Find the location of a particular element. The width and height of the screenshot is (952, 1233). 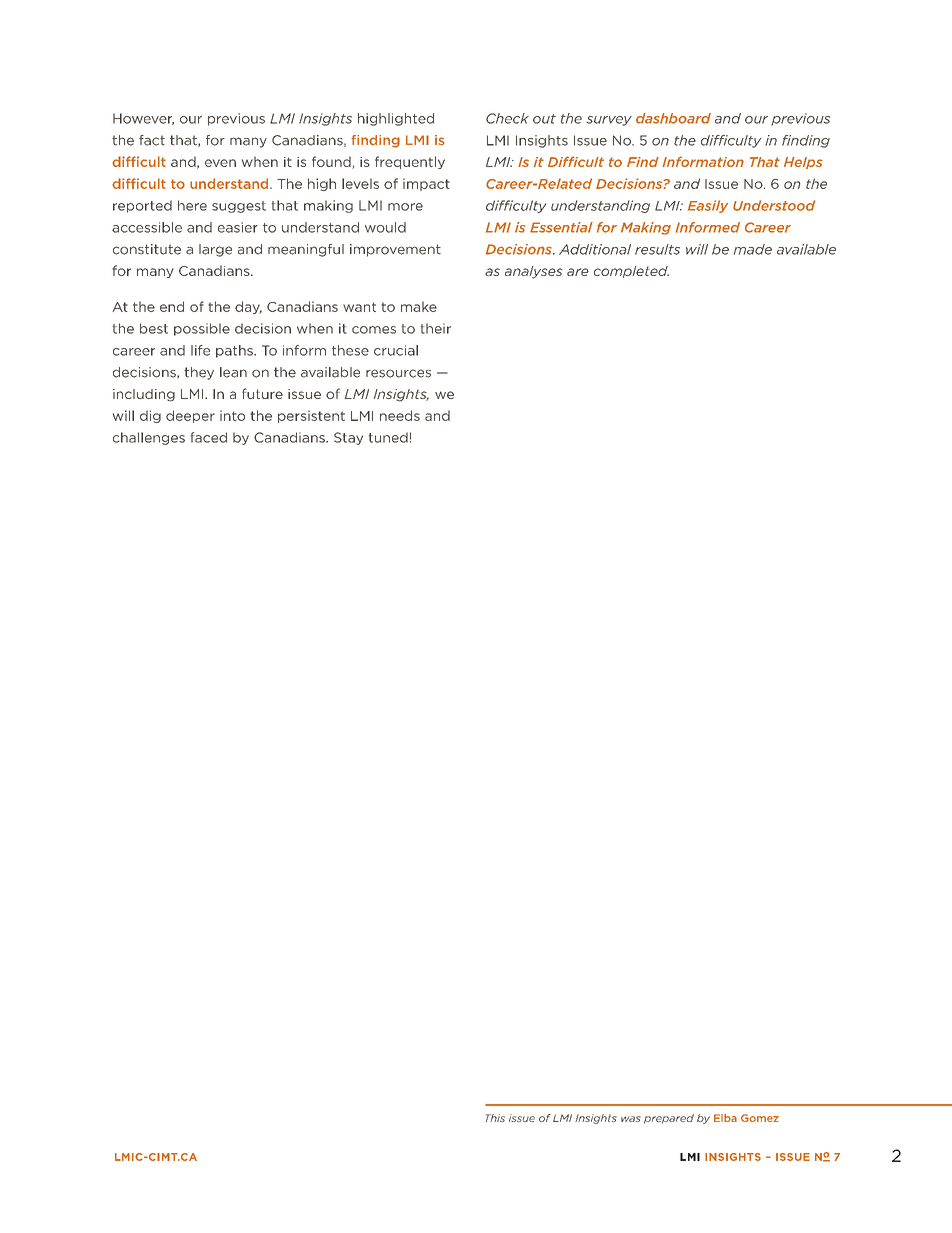

Gomez is located at coordinates (760, 1118).
